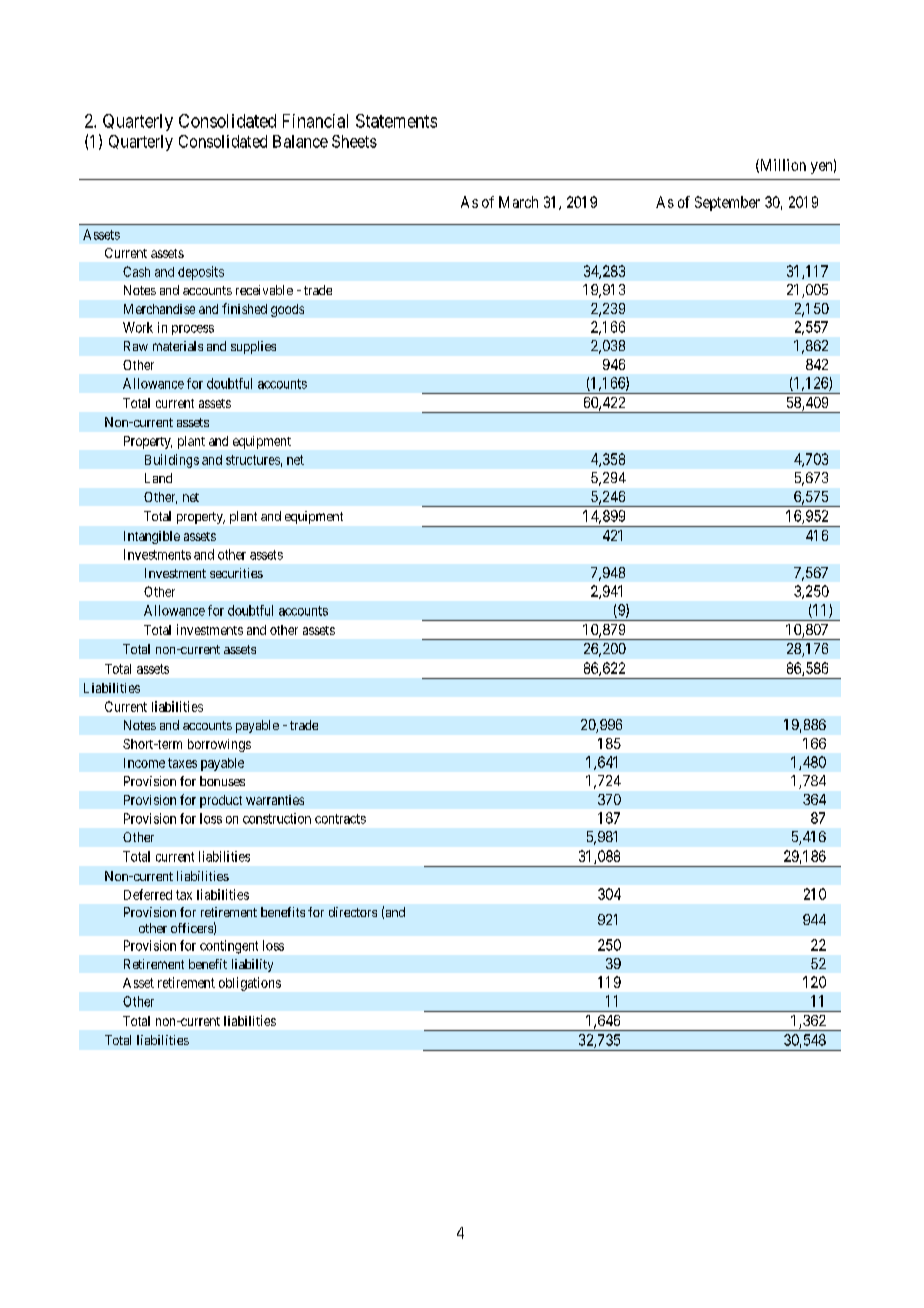 Image resolution: width=924 pixels, height=1308 pixels. I want to click on directors, so click(353, 912).
